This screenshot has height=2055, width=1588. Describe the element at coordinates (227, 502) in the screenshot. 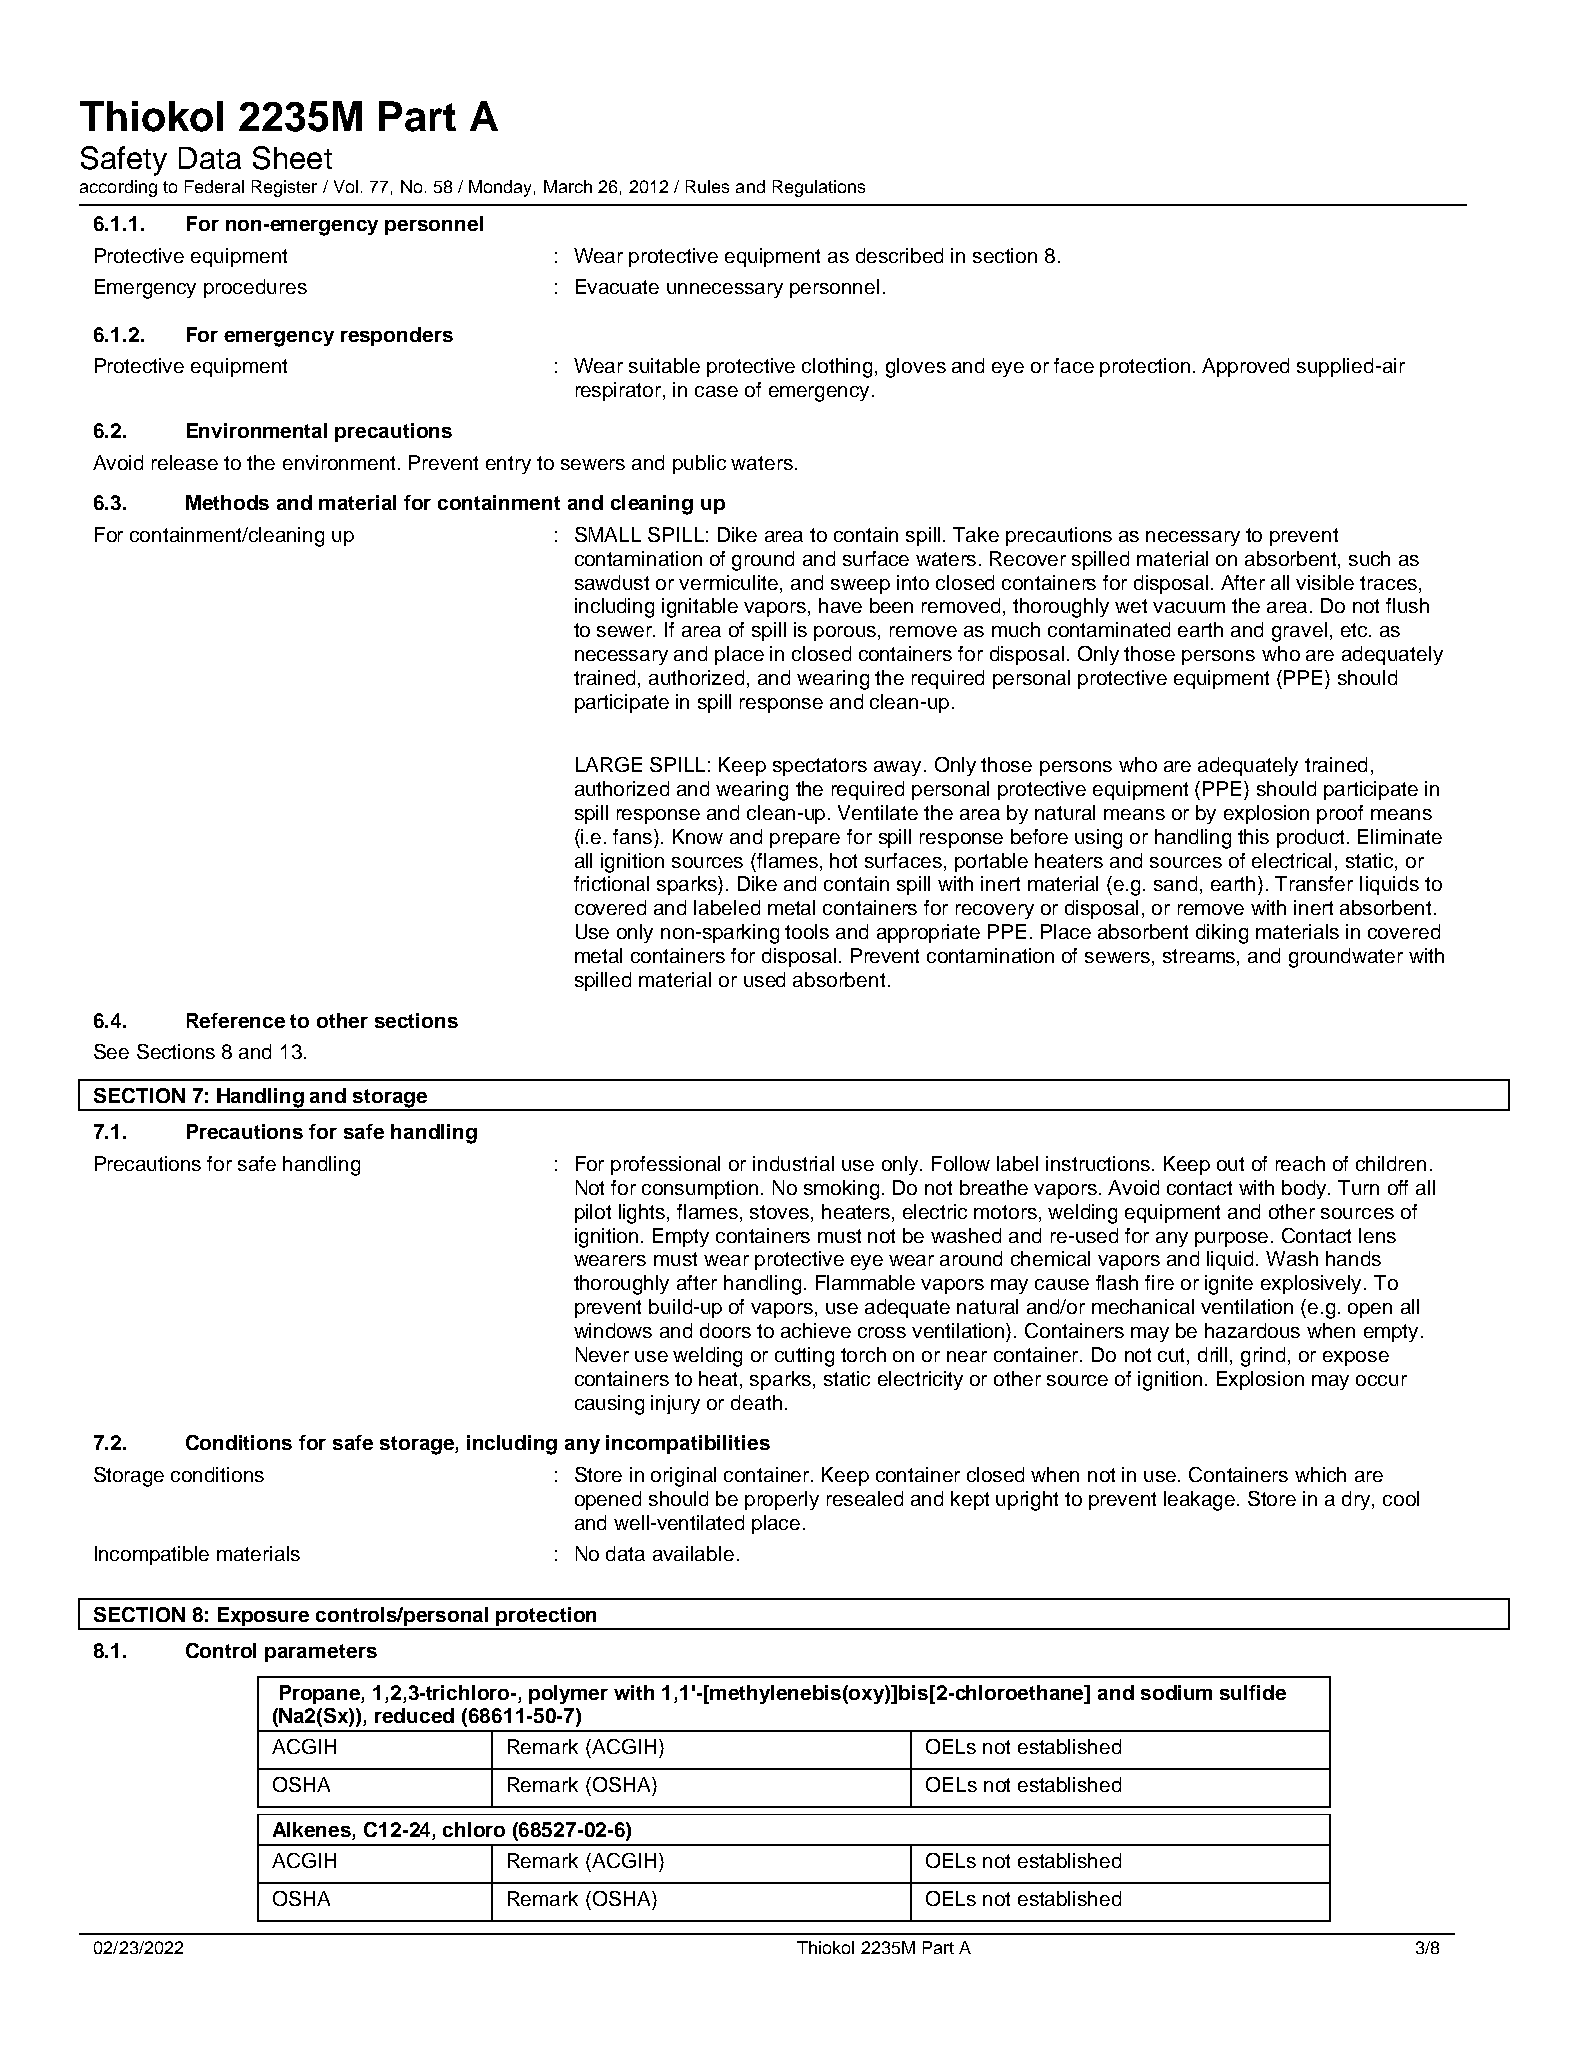

I see `Methods` at that location.
